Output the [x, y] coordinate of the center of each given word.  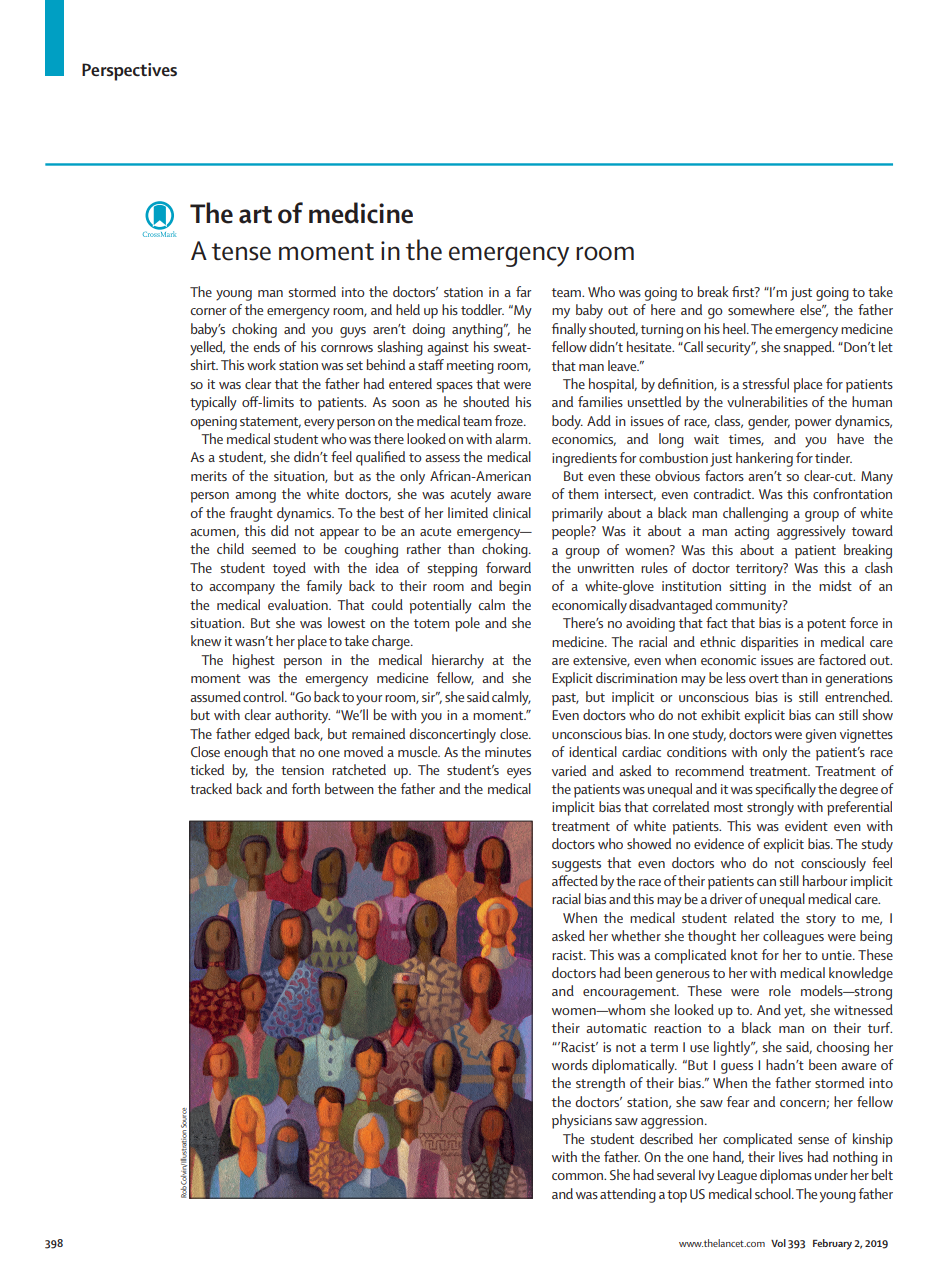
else [812, 309]
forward [508, 567]
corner [208, 311]
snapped [809, 348]
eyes [519, 773]
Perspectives [129, 72]
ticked [207, 769]
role [780, 990]
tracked [211, 788]
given [820, 736]
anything [478, 330]
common [578, 1176]
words [570, 1064]
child [230, 548]
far [523, 291]
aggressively [811, 532]
